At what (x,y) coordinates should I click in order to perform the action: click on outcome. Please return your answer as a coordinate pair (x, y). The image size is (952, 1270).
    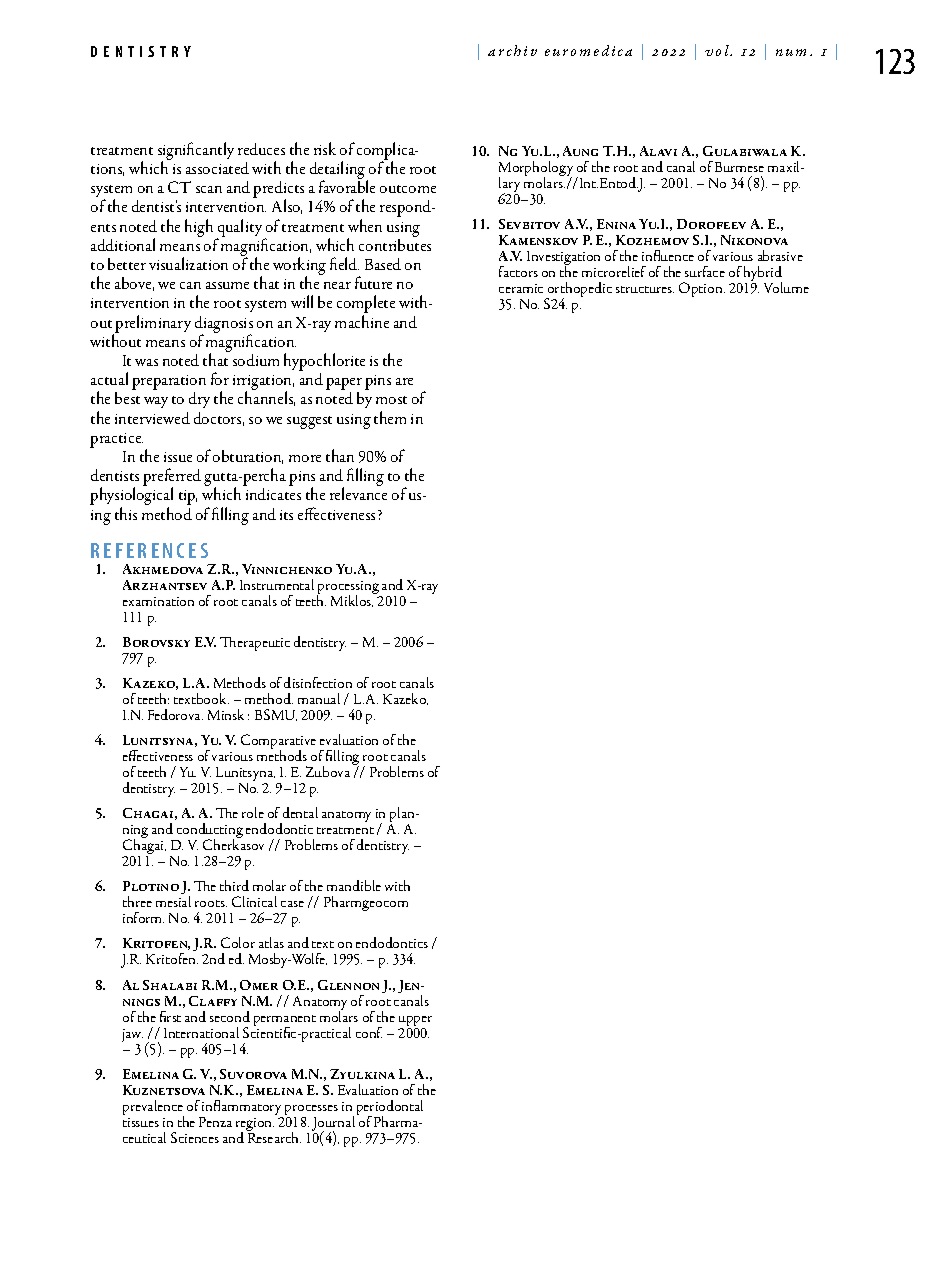
    Looking at the image, I should click on (408, 189).
